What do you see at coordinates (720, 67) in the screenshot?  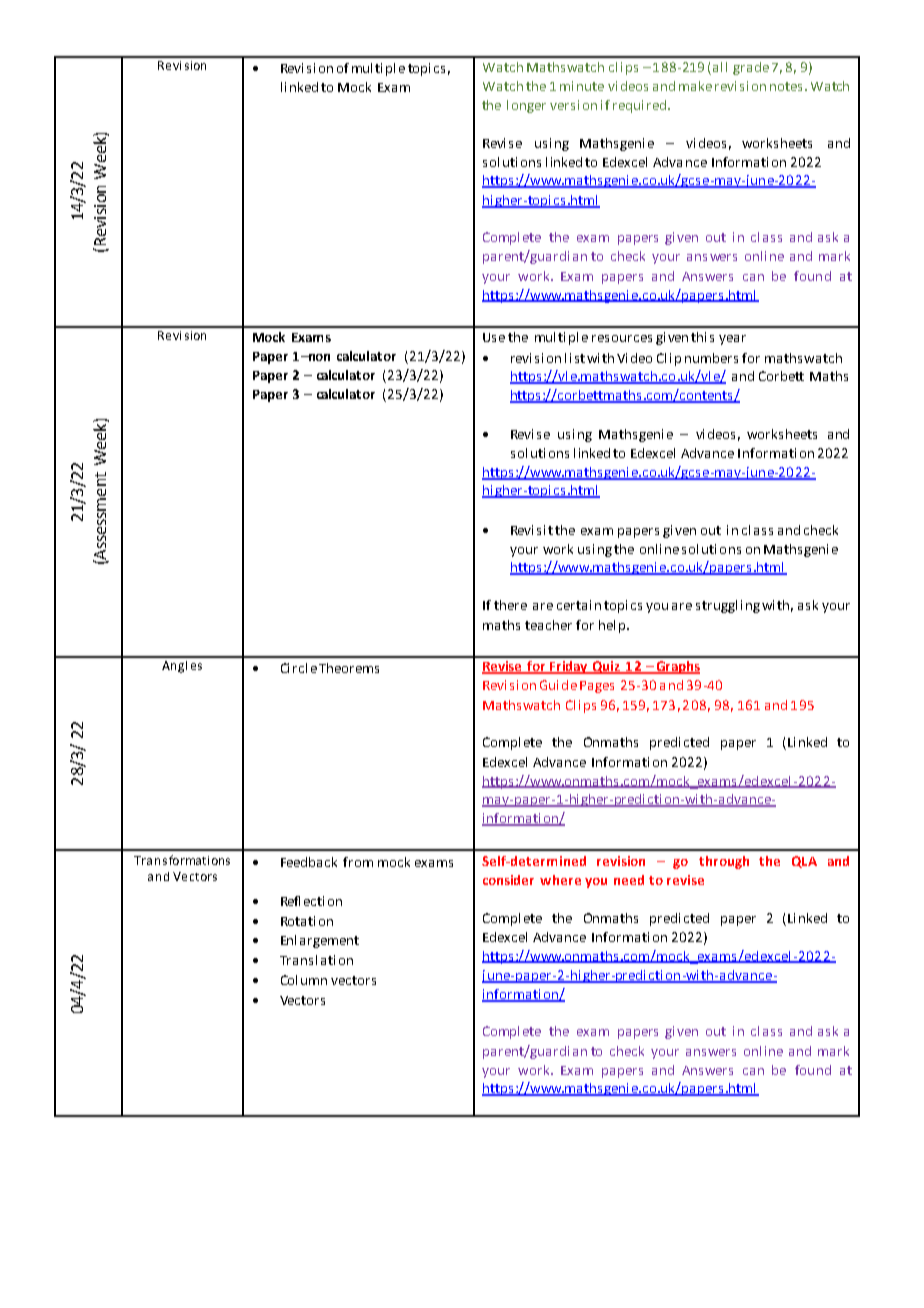 I see `all` at bounding box center [720, 67].
